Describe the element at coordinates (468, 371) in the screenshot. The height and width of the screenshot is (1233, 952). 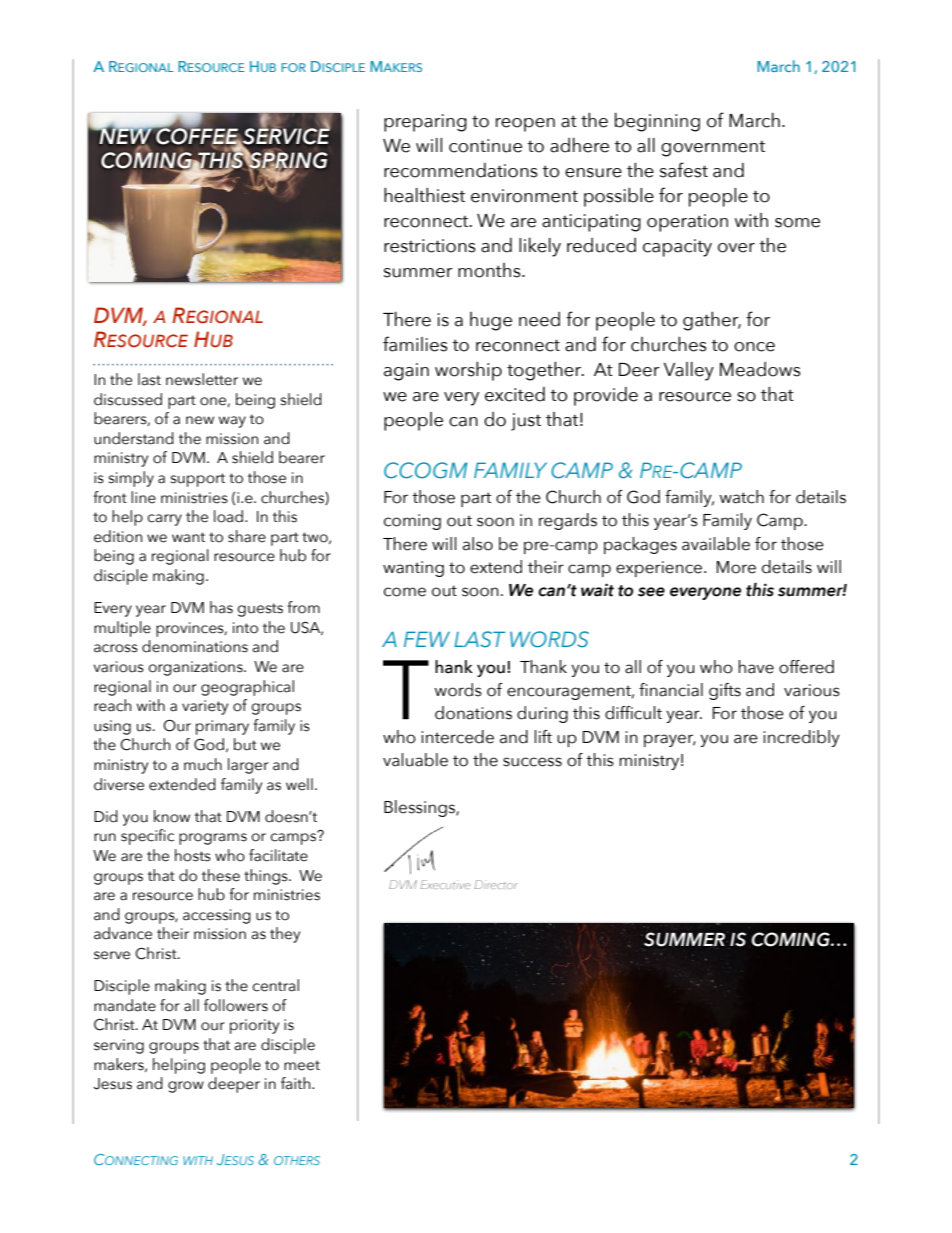
I see `worship` at that location.
